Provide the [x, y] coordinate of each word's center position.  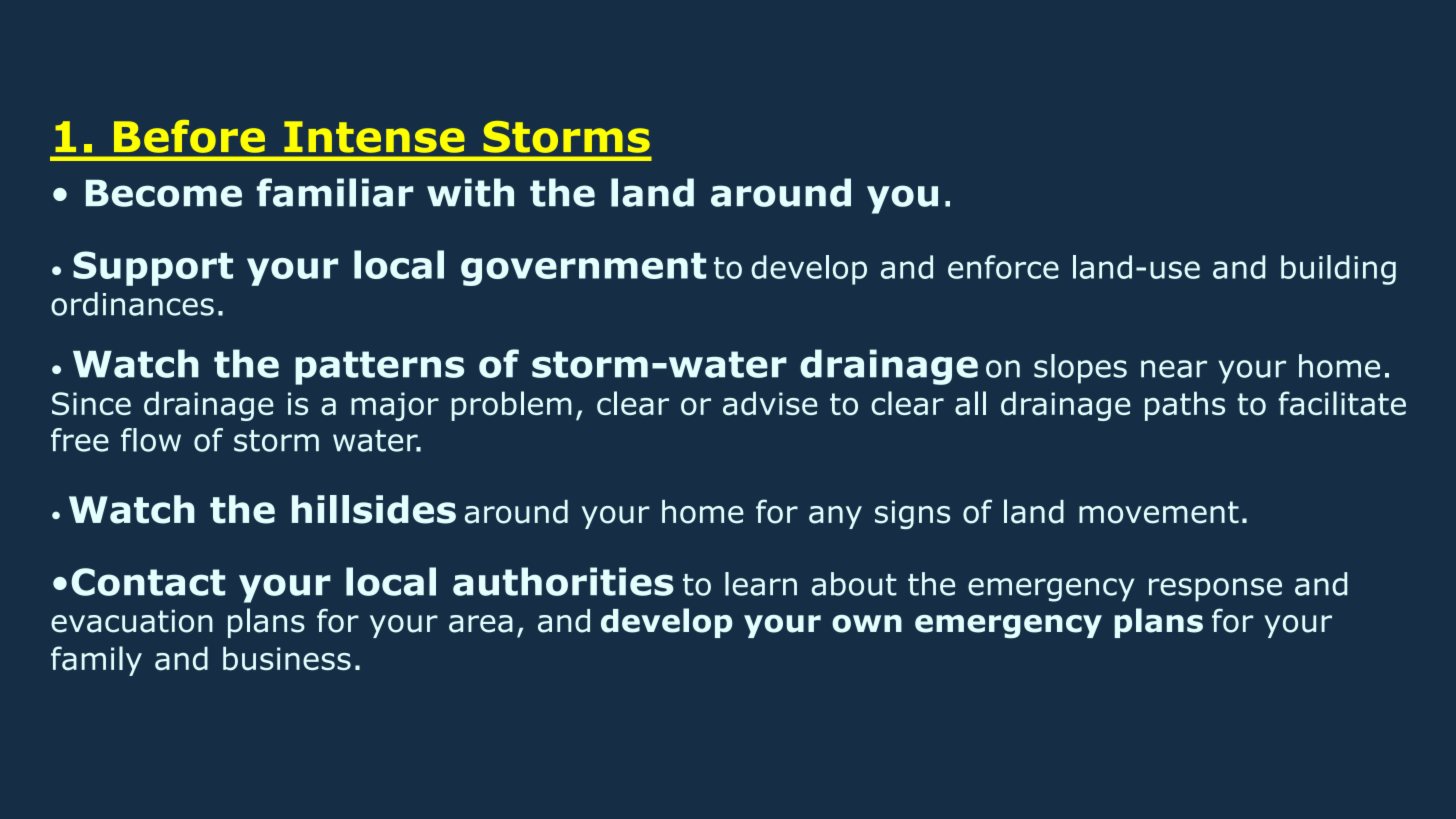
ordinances [132, 304]
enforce [1003, 267]
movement [1159, 512]
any [835, 517]
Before [189, 136]
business [287, 658]
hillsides [374, 509]
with [470, 192]
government [583, 269]
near [1174, 369]
